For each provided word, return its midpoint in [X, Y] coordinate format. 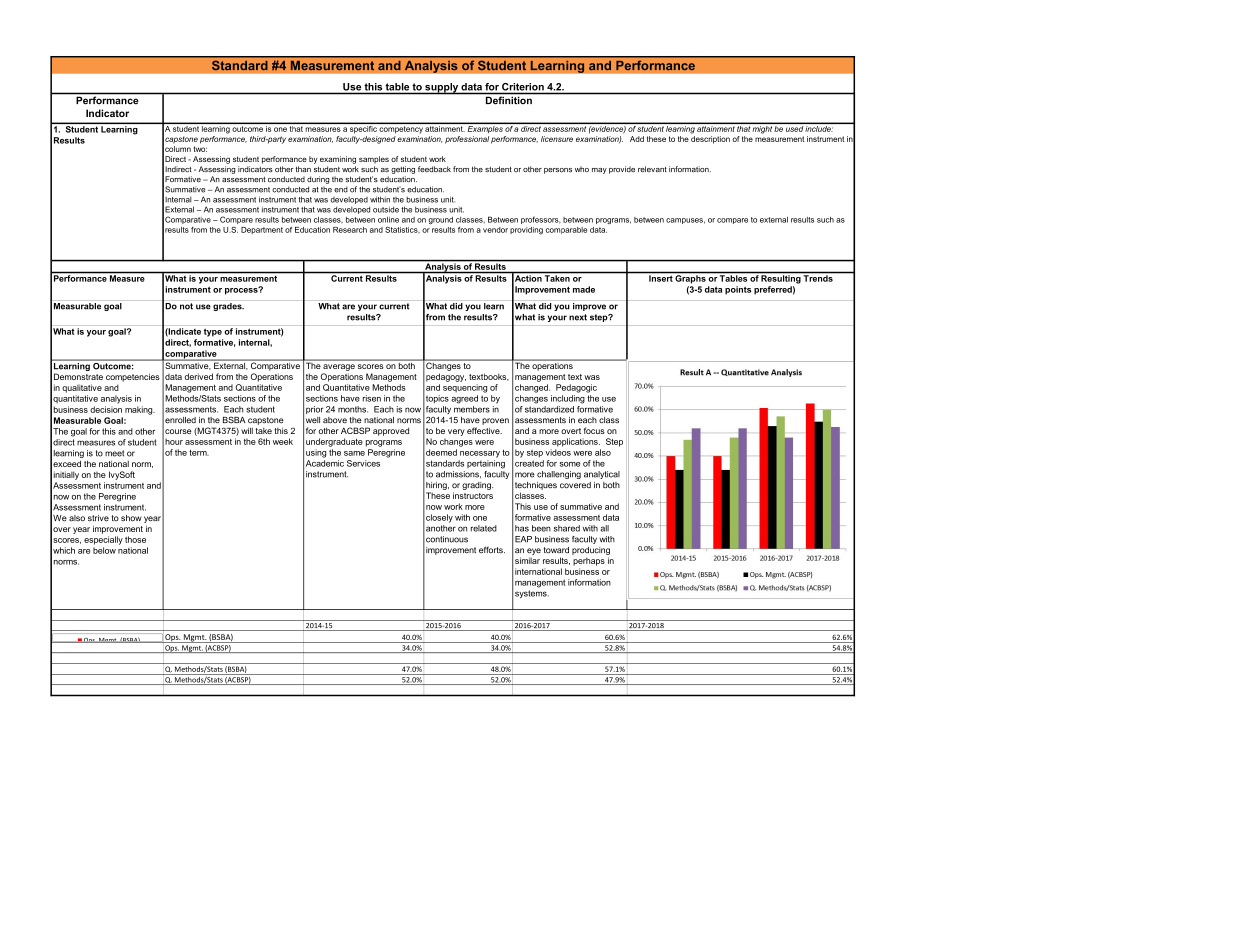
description [710, 140]
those [135, 539]
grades [228, 307]
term [199, 452]
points [738, 290]
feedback [434, 169]
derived [199, 376]
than [303, 169]
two [200, 149]
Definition [509, 100]
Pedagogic [576, 388]
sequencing [465, 388]
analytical [602, 475]
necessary [480, 454]
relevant [652, 169]
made [584, 289]
